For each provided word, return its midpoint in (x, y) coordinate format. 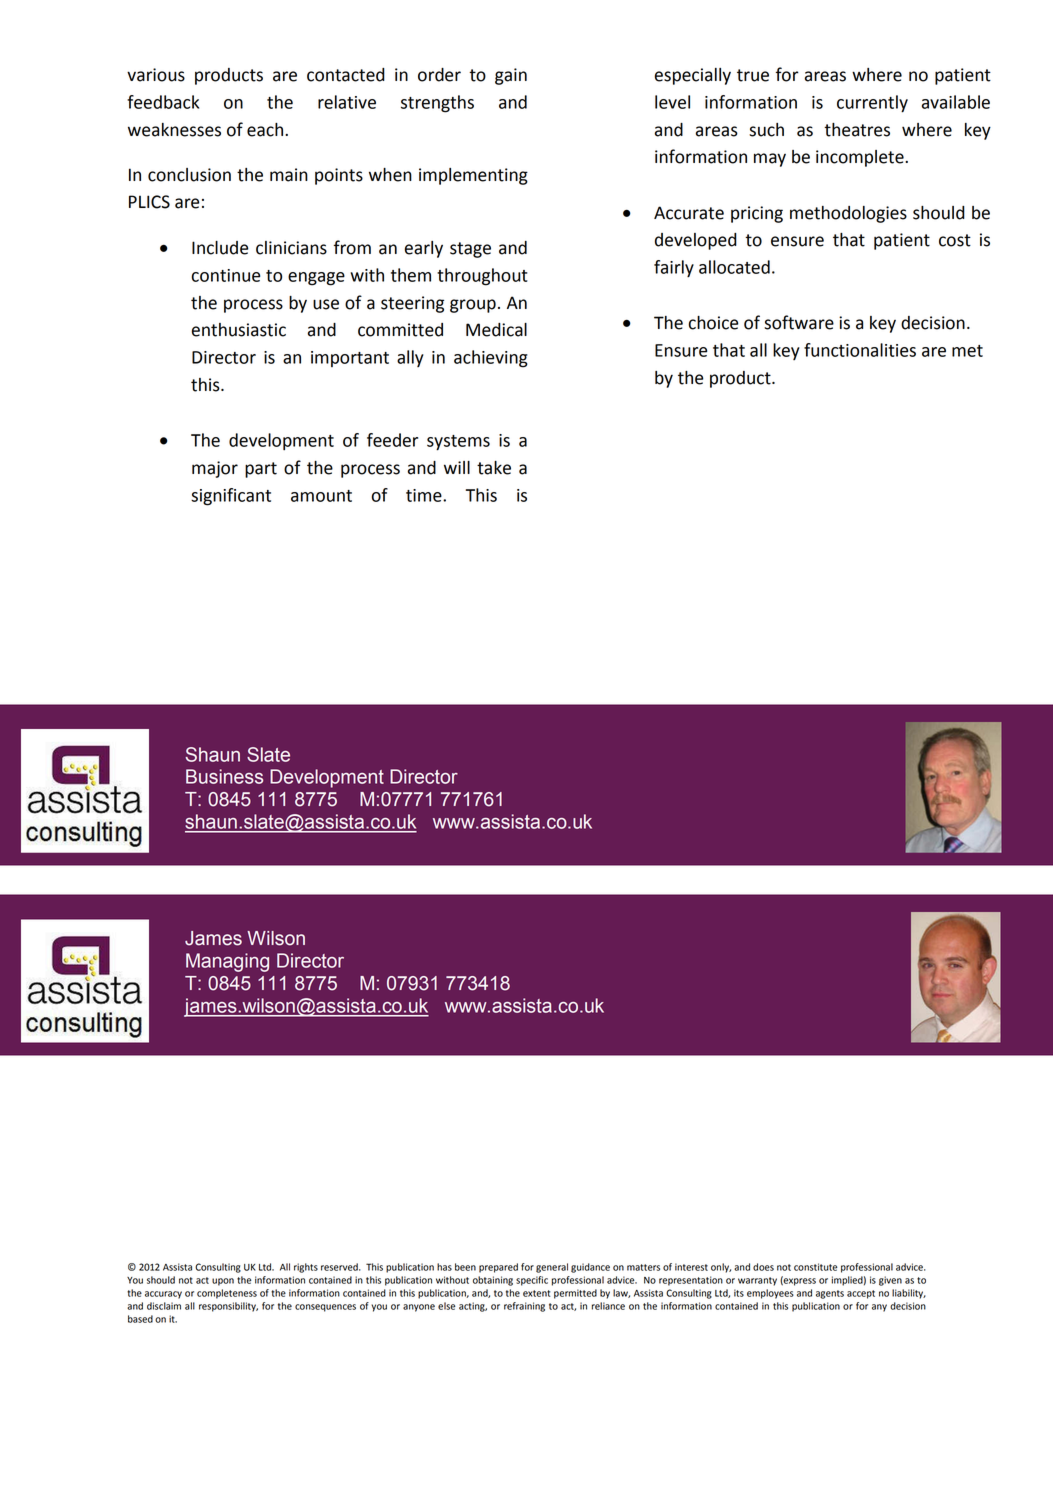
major (215, 469)
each (265, 130)
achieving (491, 359)
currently (872, 104)
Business (224, 776)
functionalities (860, 350)
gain (511, 76)
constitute (815, 1267)
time (425, 495)
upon (223, 1282)
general (552, 1268)
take (494, 468)
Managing (227, 962)
